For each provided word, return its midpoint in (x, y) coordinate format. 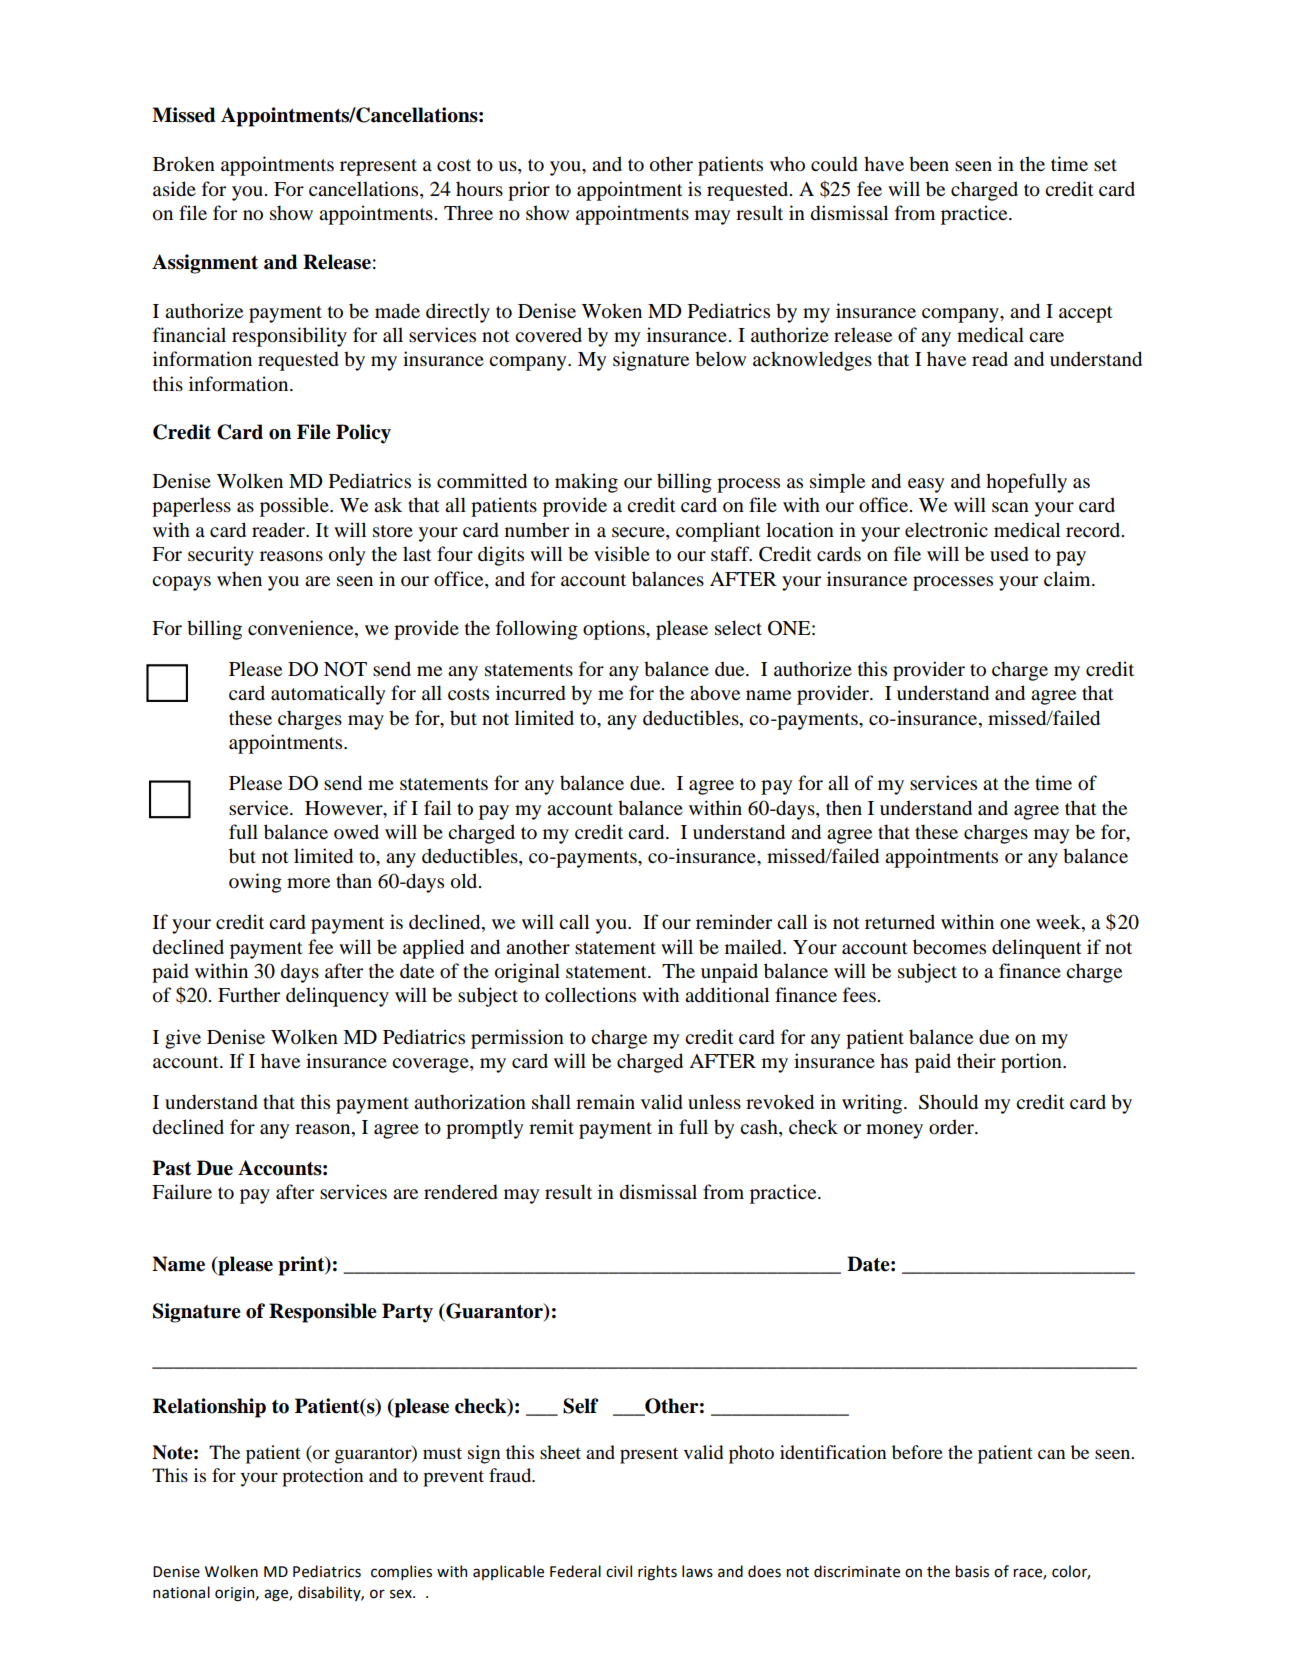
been (929, 164)
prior (529, 191)
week (1059, 923)
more (308, 883)
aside (174, 189)
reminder (734, 922)
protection (322, 1477)
